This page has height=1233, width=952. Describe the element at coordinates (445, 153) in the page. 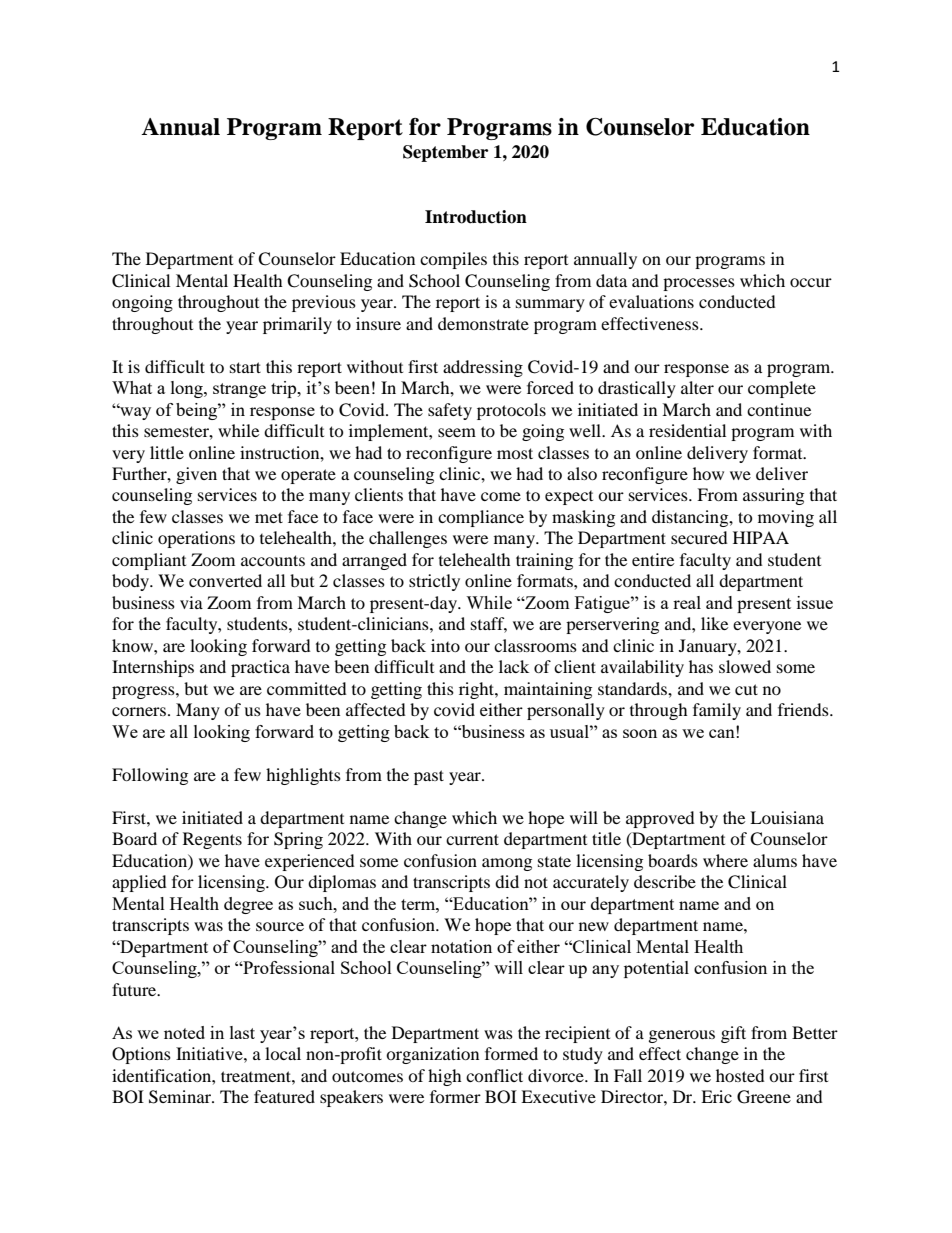

I see `September` at that location.
